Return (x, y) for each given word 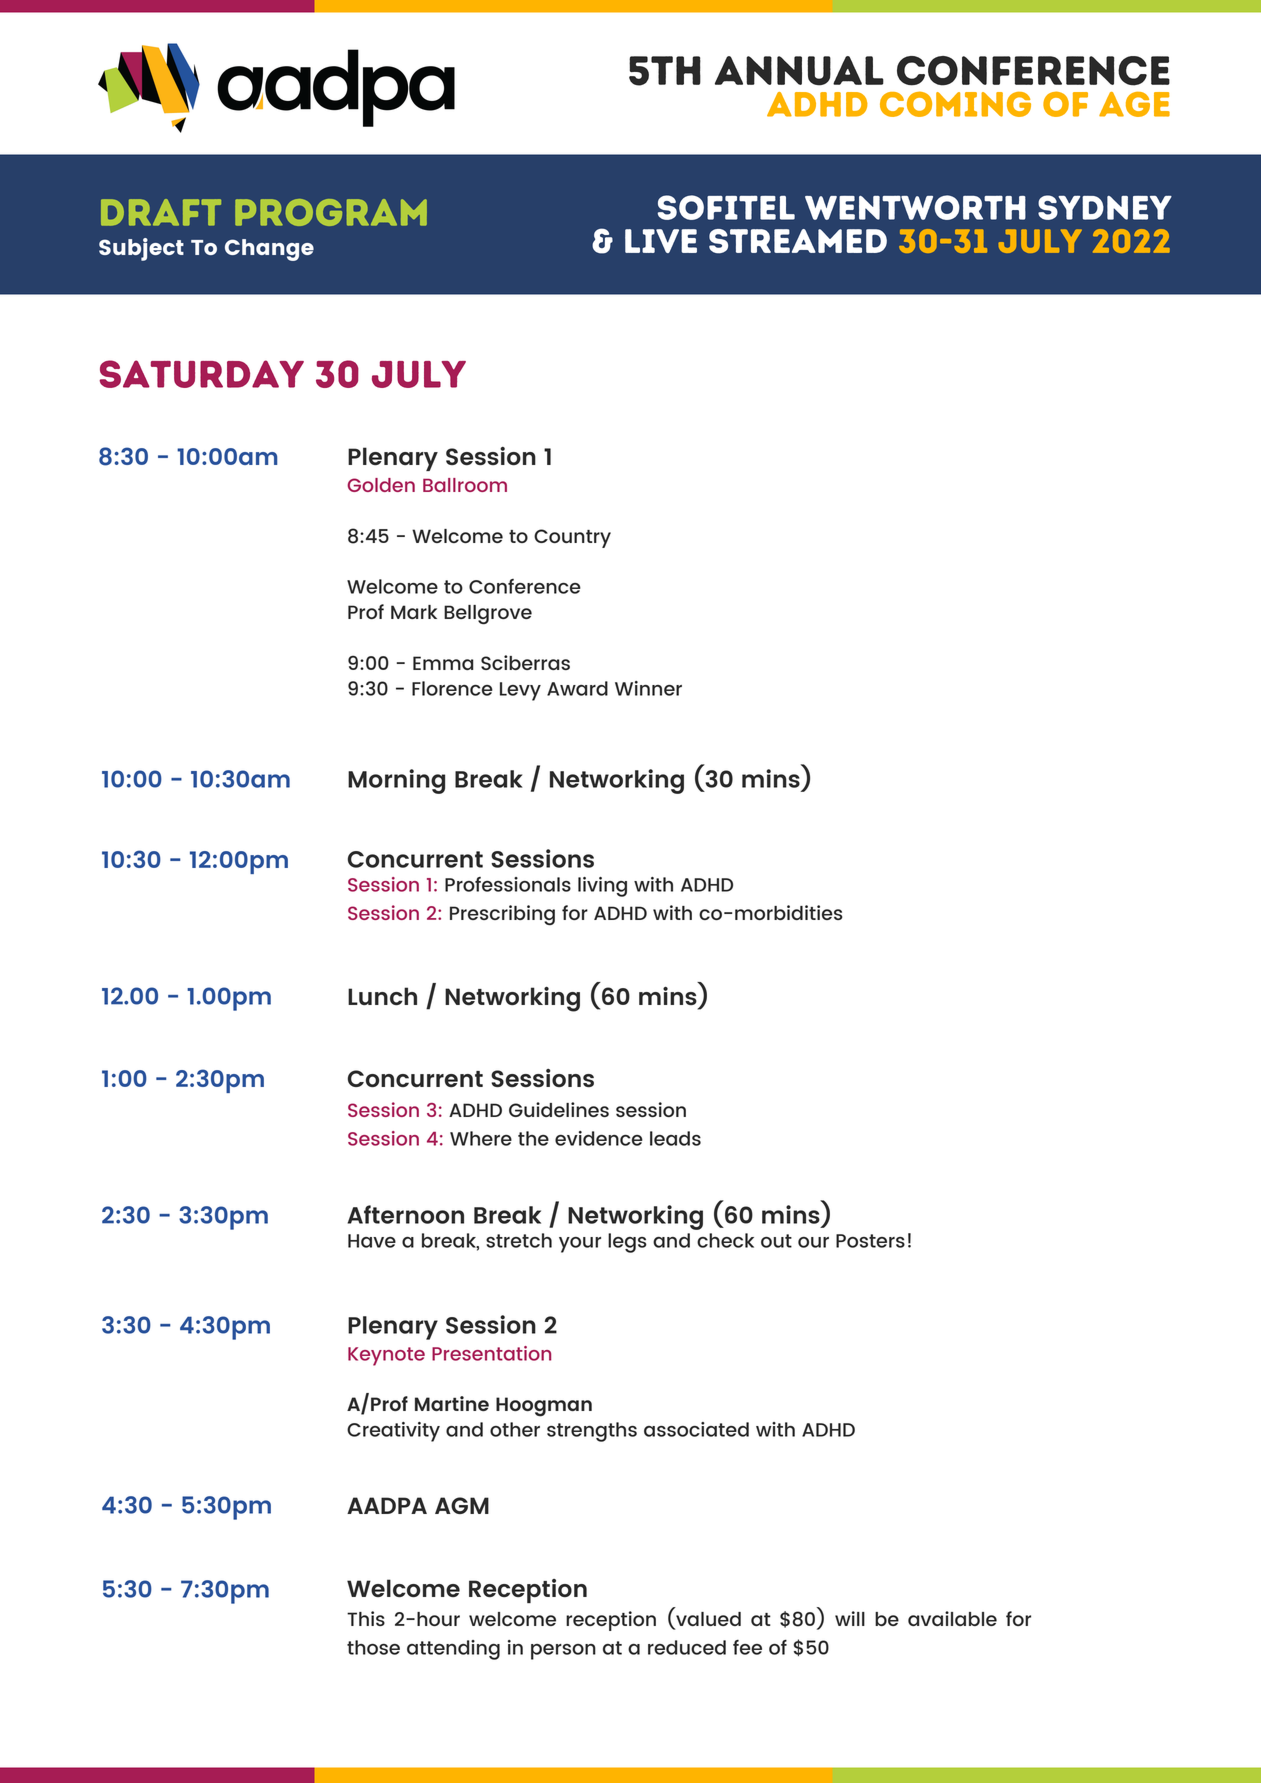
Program (331, 212)
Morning (396, 781)
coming (955, 104)
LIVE (661, 241)
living (602, 887)
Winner (648, 688)
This (366, 1618)
